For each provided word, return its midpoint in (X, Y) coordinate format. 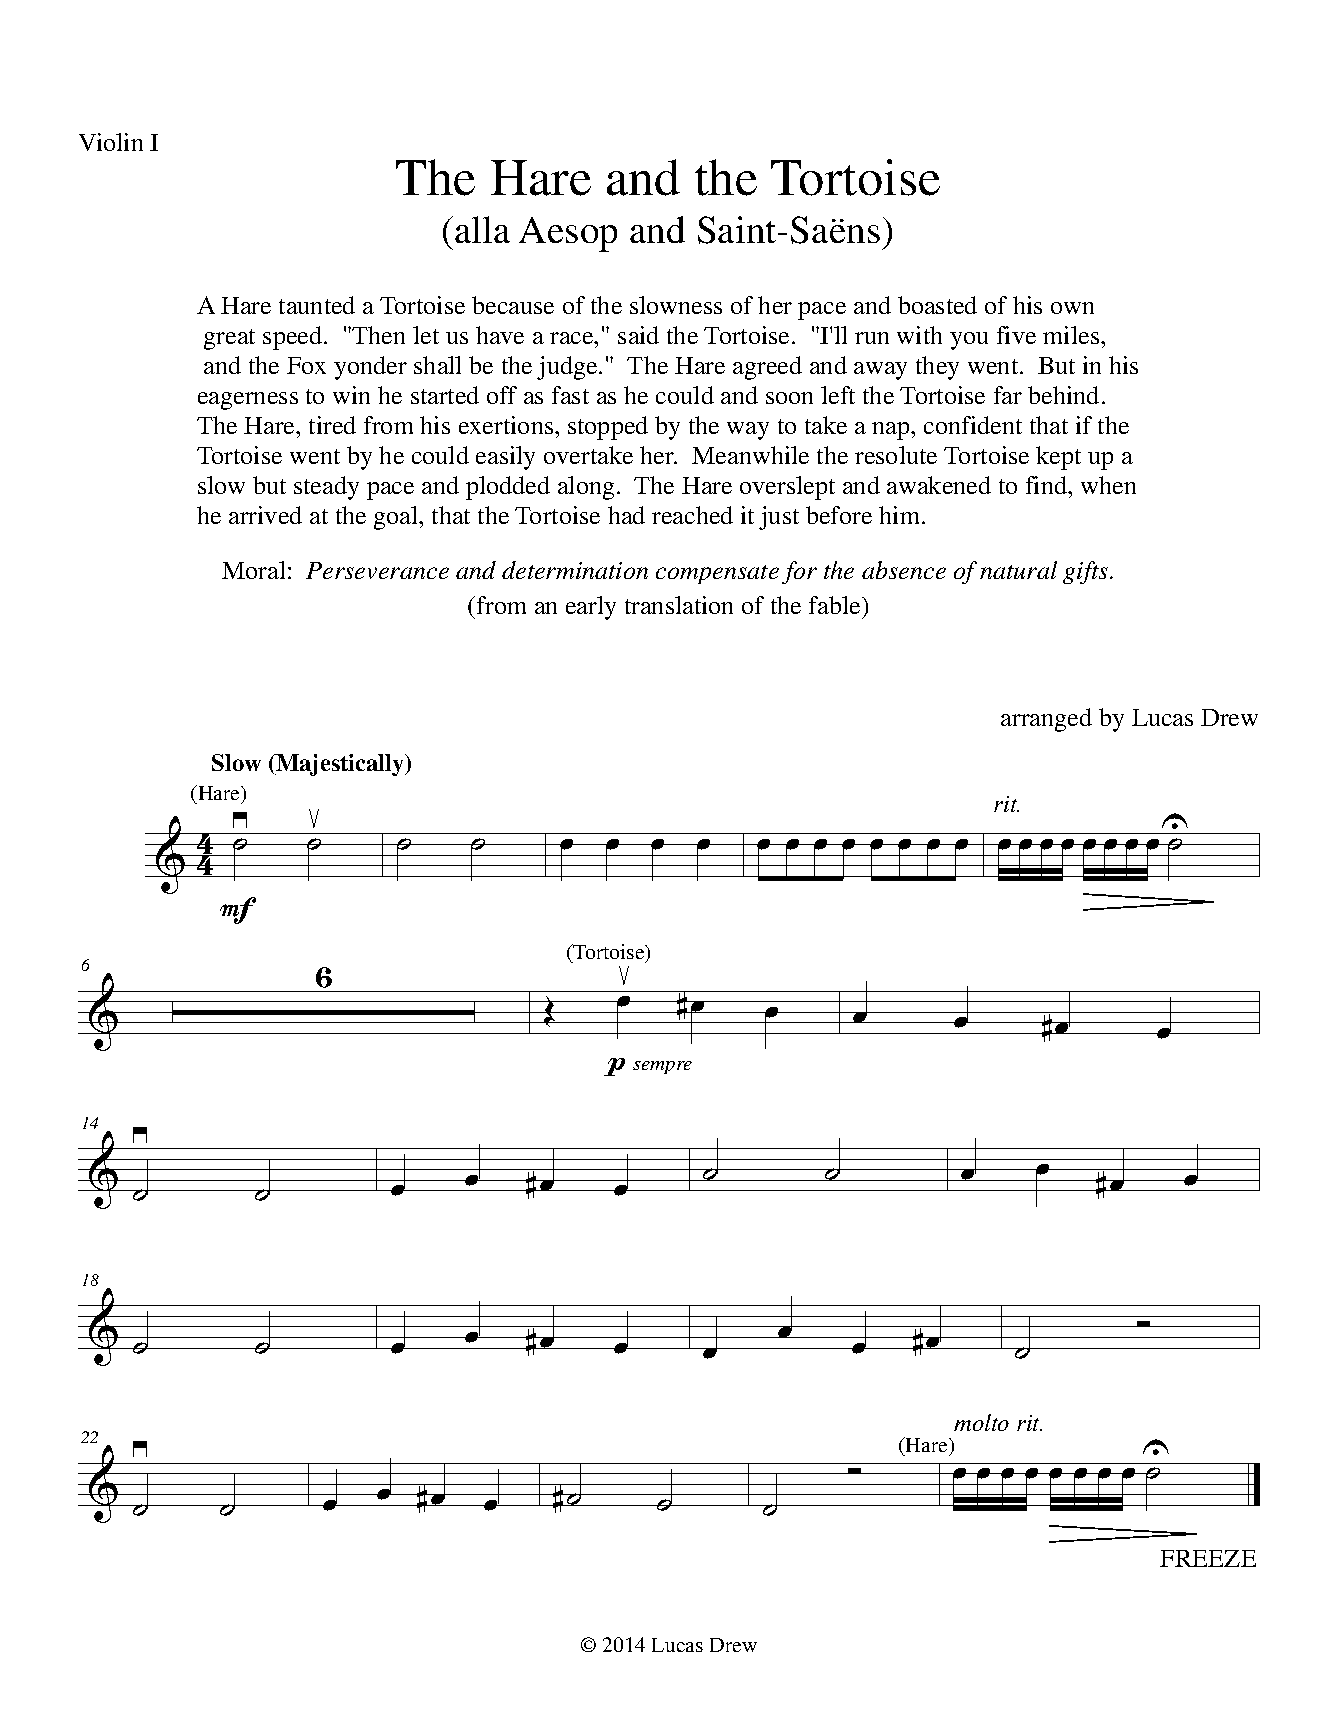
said (638, 335)
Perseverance (377, 570)
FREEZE (1208, 1558)
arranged (1046, 720)
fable (836, 605)
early (591, 608)
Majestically (340, 765)
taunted (317, 305)
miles (1072, 335)
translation (679, 605)
